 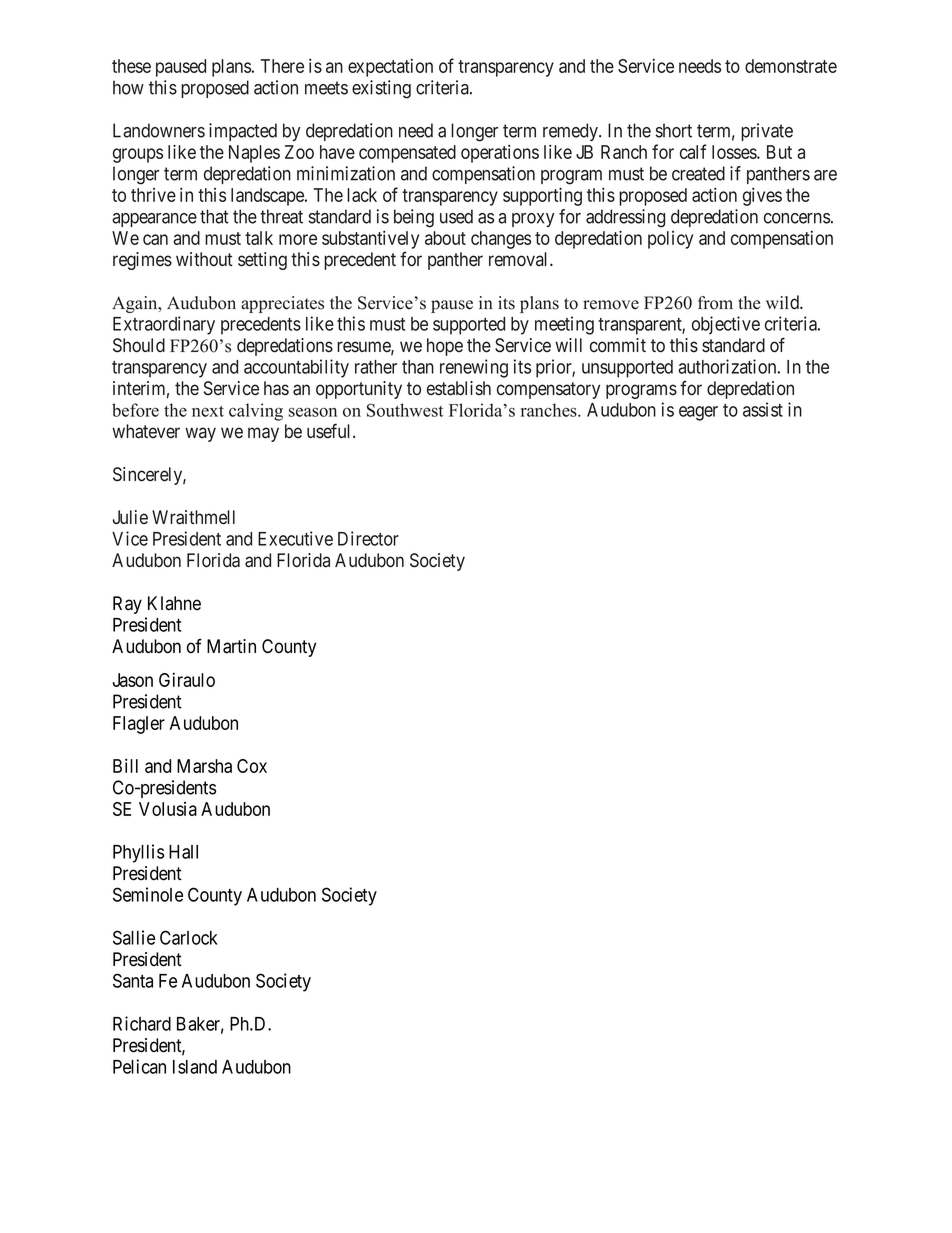 I want to click on Ray, so click(x=127, y=605).
